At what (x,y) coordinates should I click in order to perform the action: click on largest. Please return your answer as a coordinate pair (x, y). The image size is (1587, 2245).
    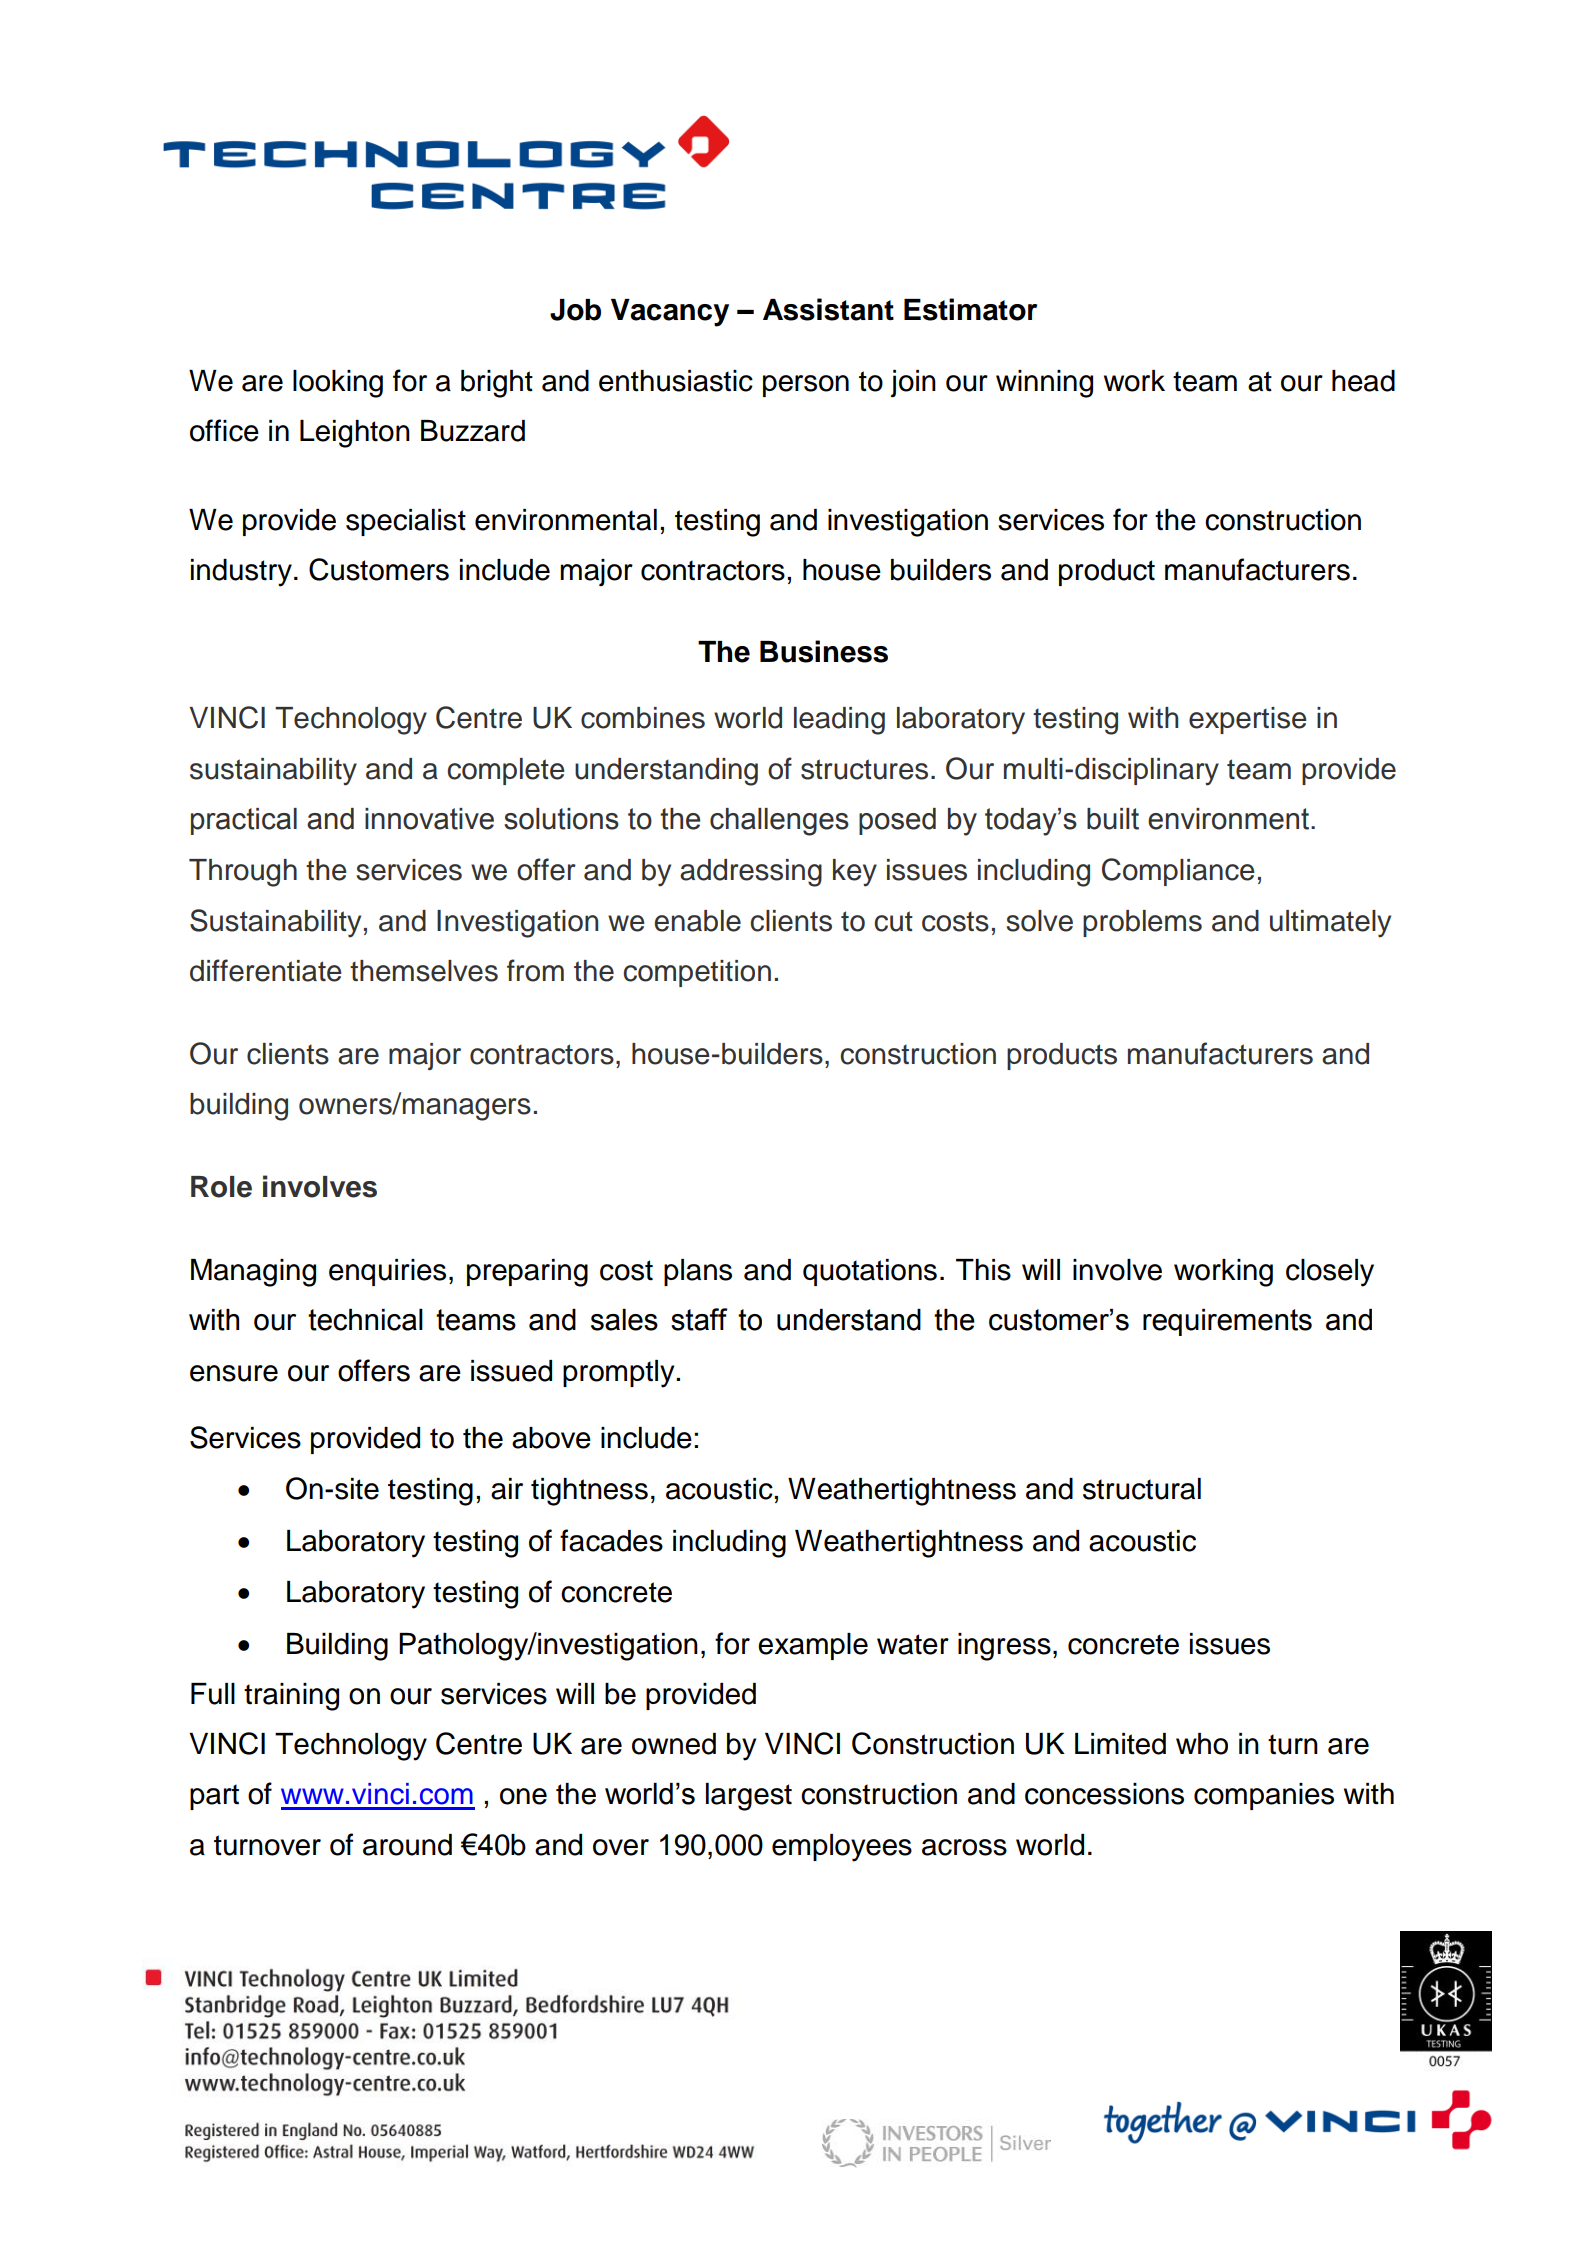
    Looking at the image, I should click on (749, 1797).
